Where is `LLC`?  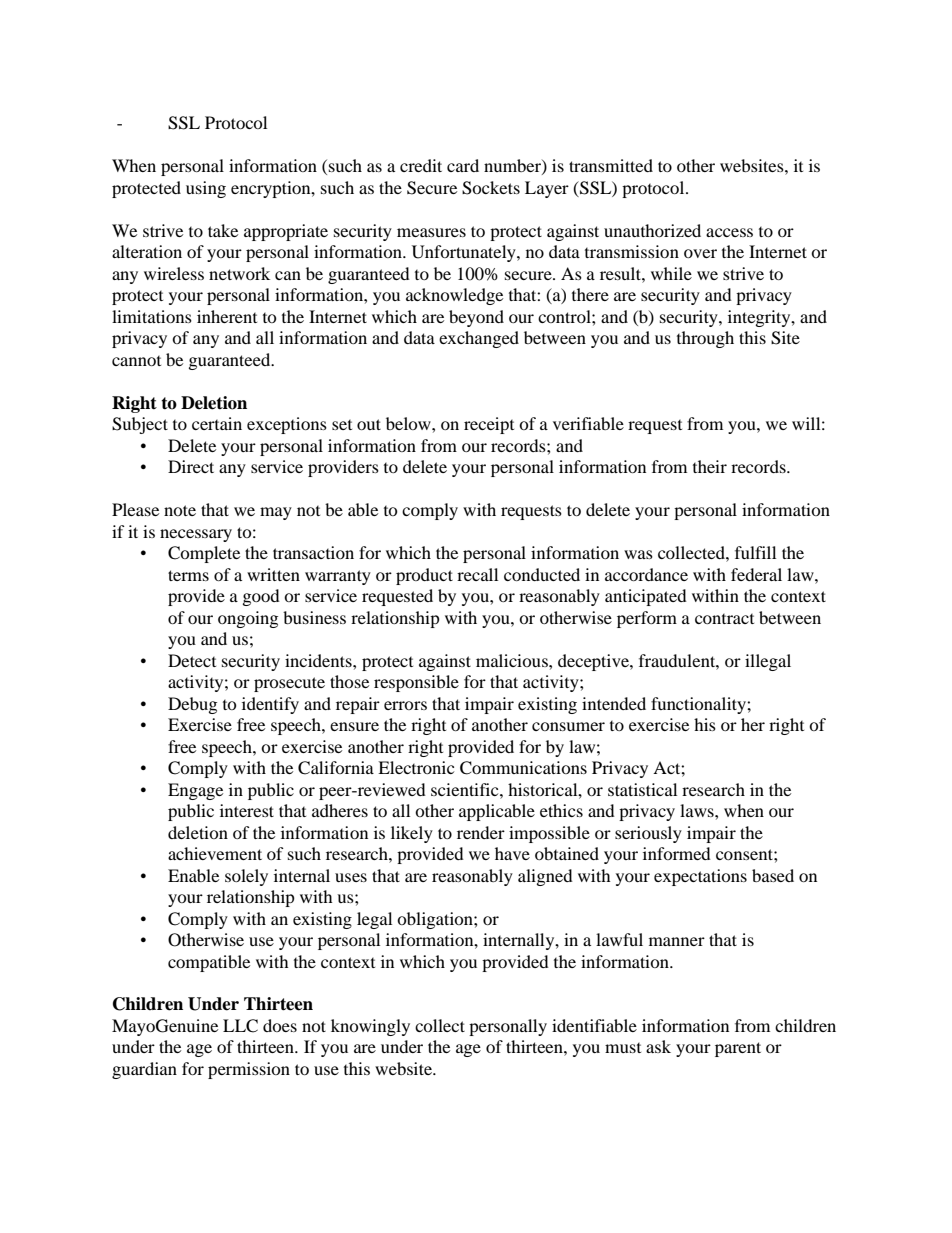 LLC is located at coordinates (240, 1026).
